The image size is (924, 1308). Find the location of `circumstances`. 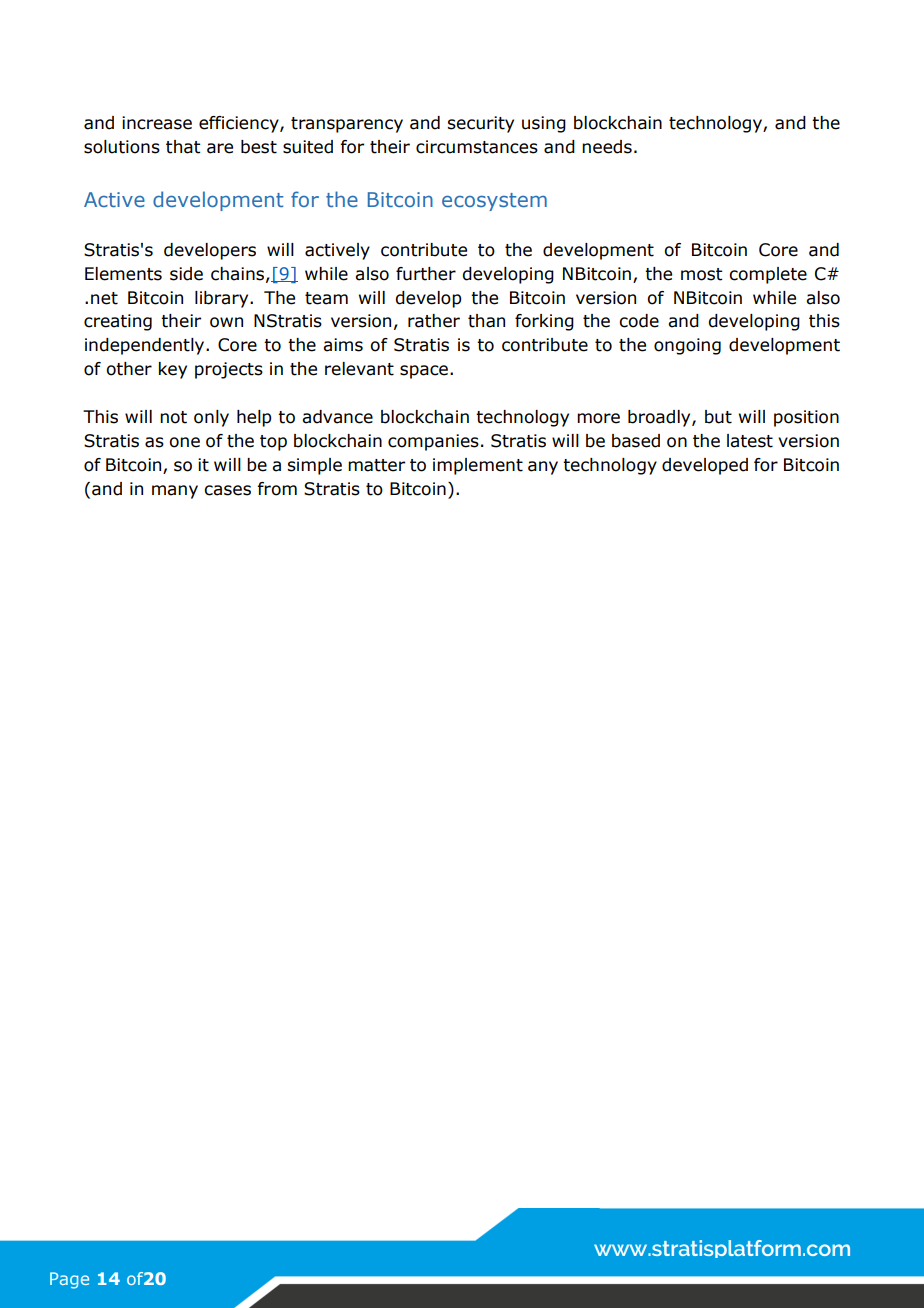

circumstances is located at coordinates (477, 147).
